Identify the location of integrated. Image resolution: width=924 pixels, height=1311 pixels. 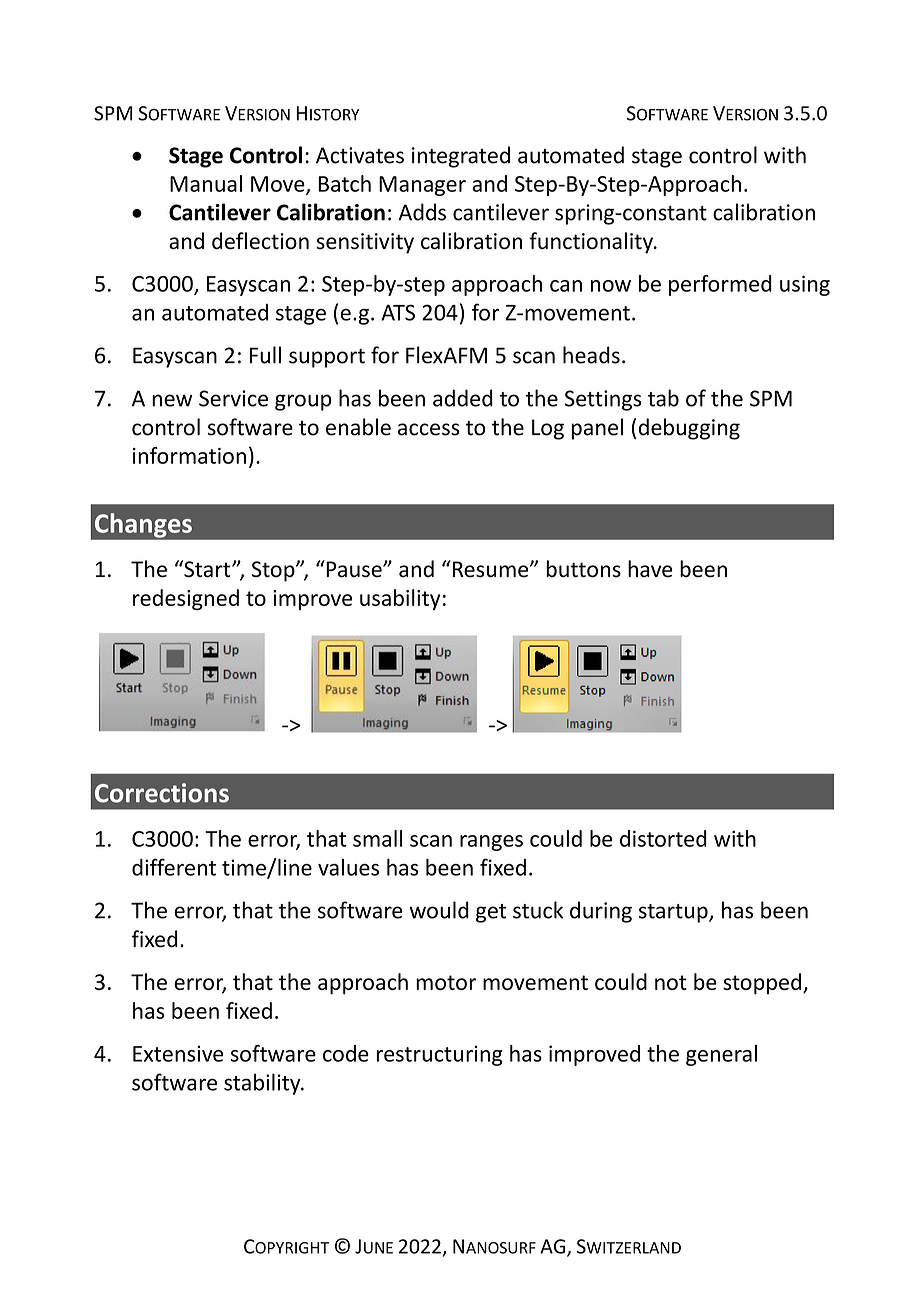
(461, 157).
